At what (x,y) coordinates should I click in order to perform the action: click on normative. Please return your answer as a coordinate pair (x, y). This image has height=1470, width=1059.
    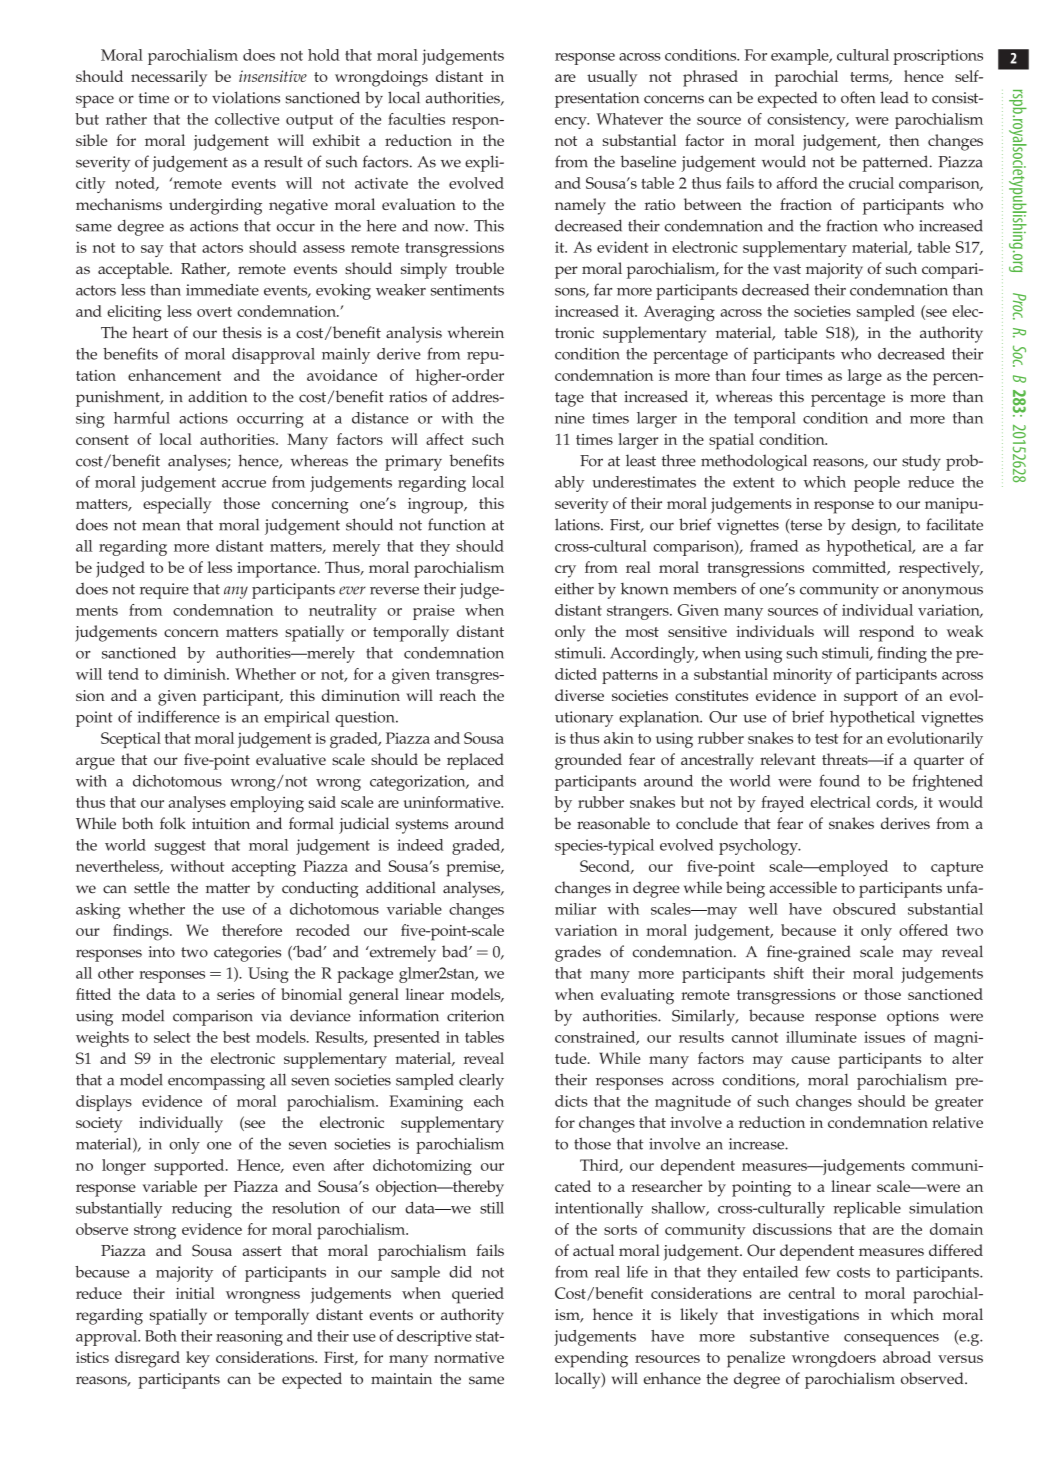
    Looking at the image, I should click on (469, 1357).
